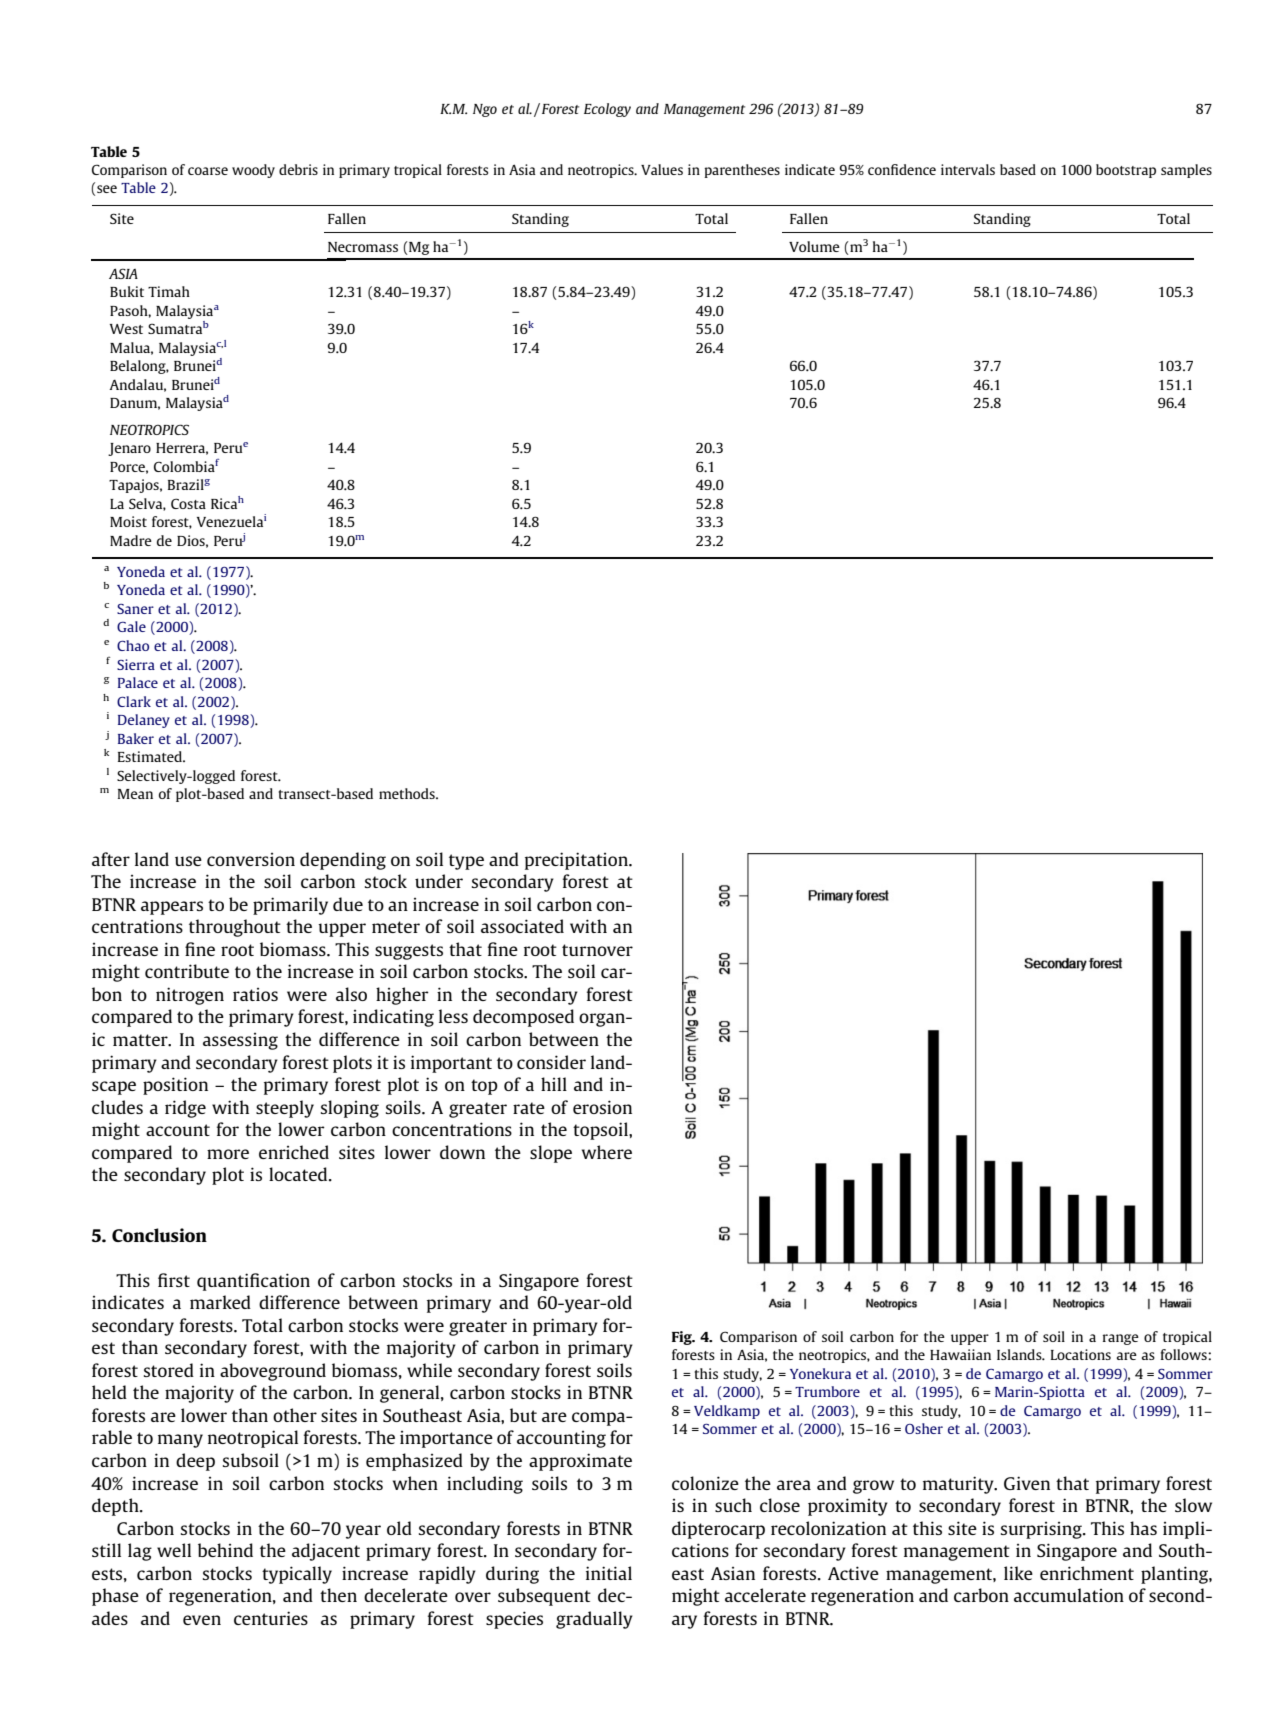 The image size is (1283, 1711). Describe the element at coordinates (253, 171) in the image. I see `woody` at that location.
